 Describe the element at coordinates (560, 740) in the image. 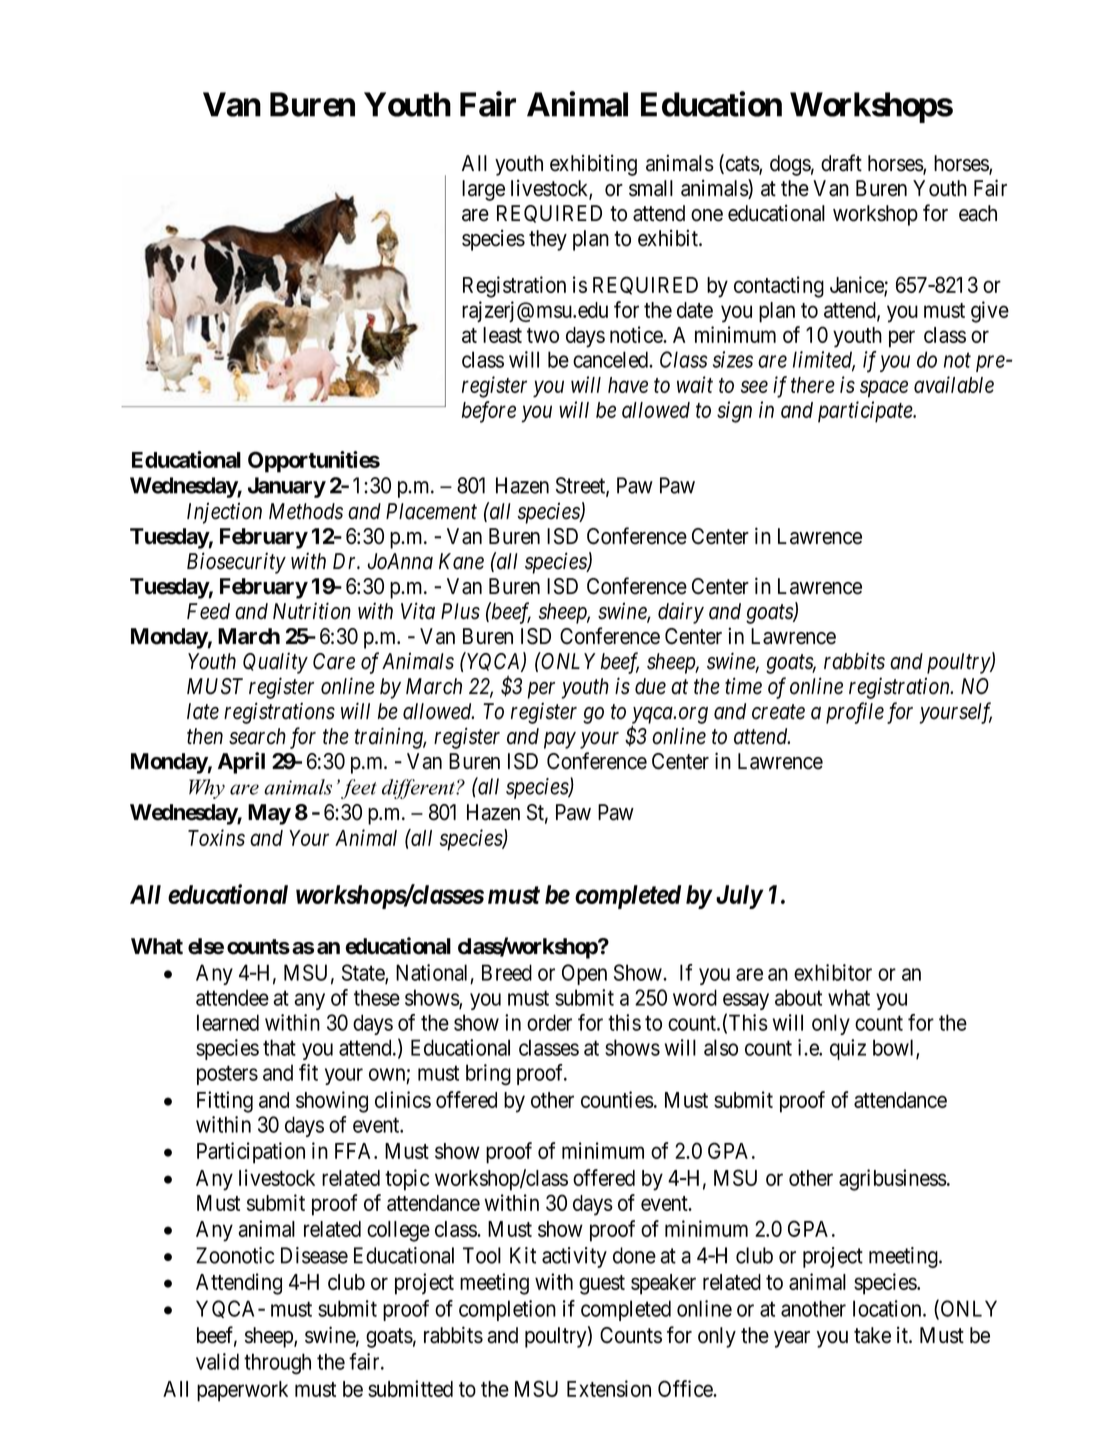

I see `pay` at that location.
